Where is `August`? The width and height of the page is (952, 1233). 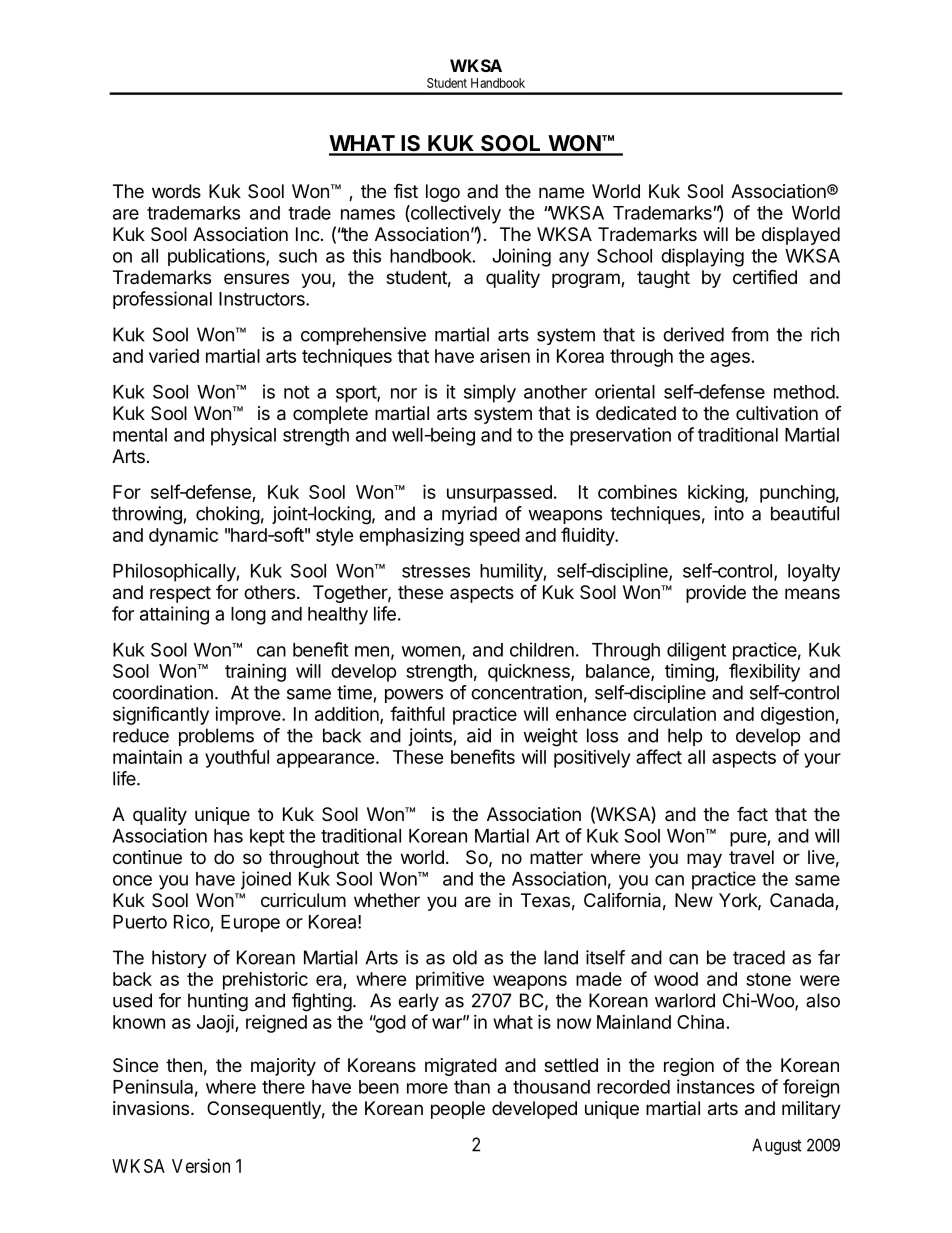
August is located at coordinates (777, 1147).
